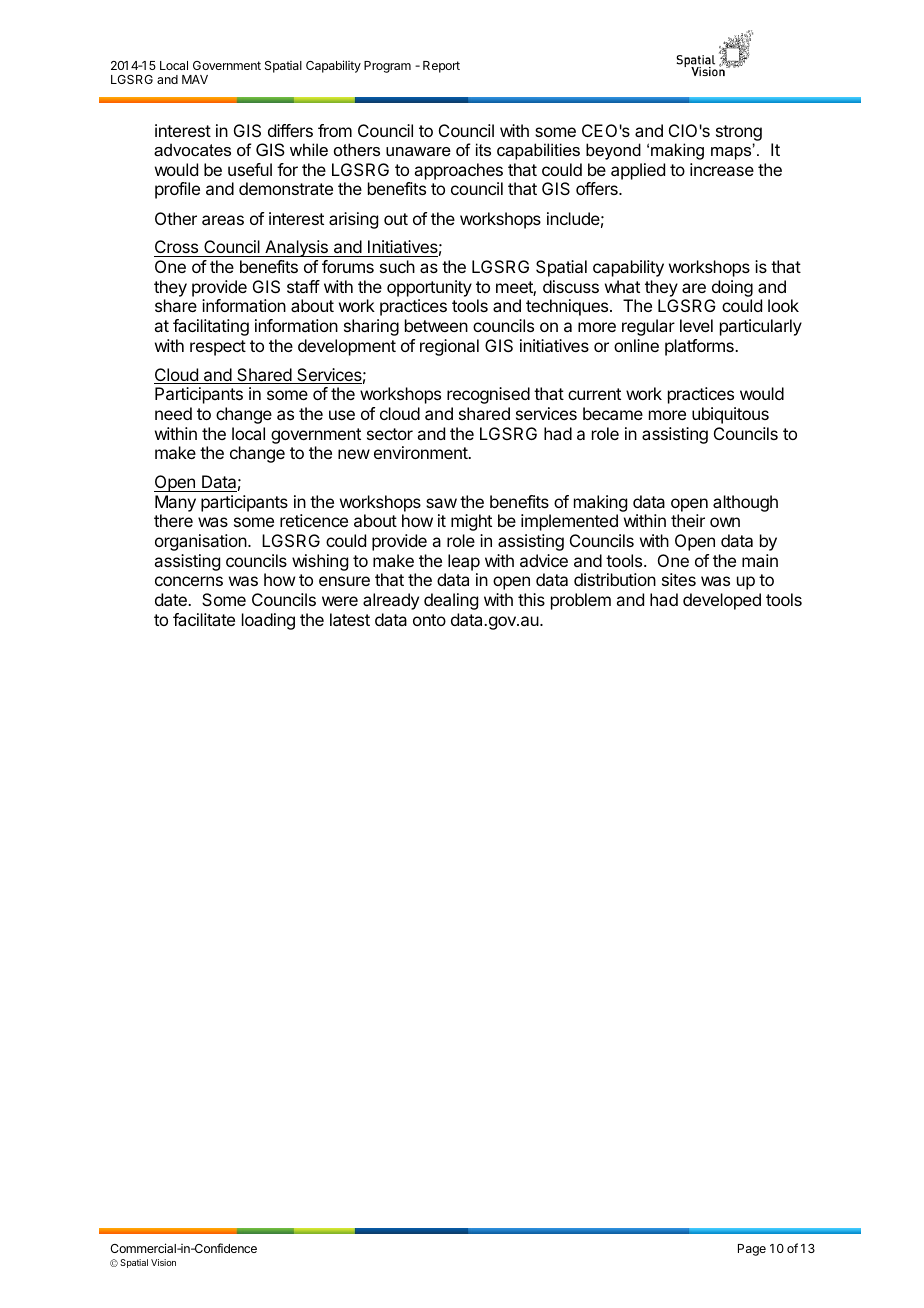 This screenshot has width=924, height=1308. Describe the element at coordinates (268, 621) in the screenshot. I see `loading` at that location.
